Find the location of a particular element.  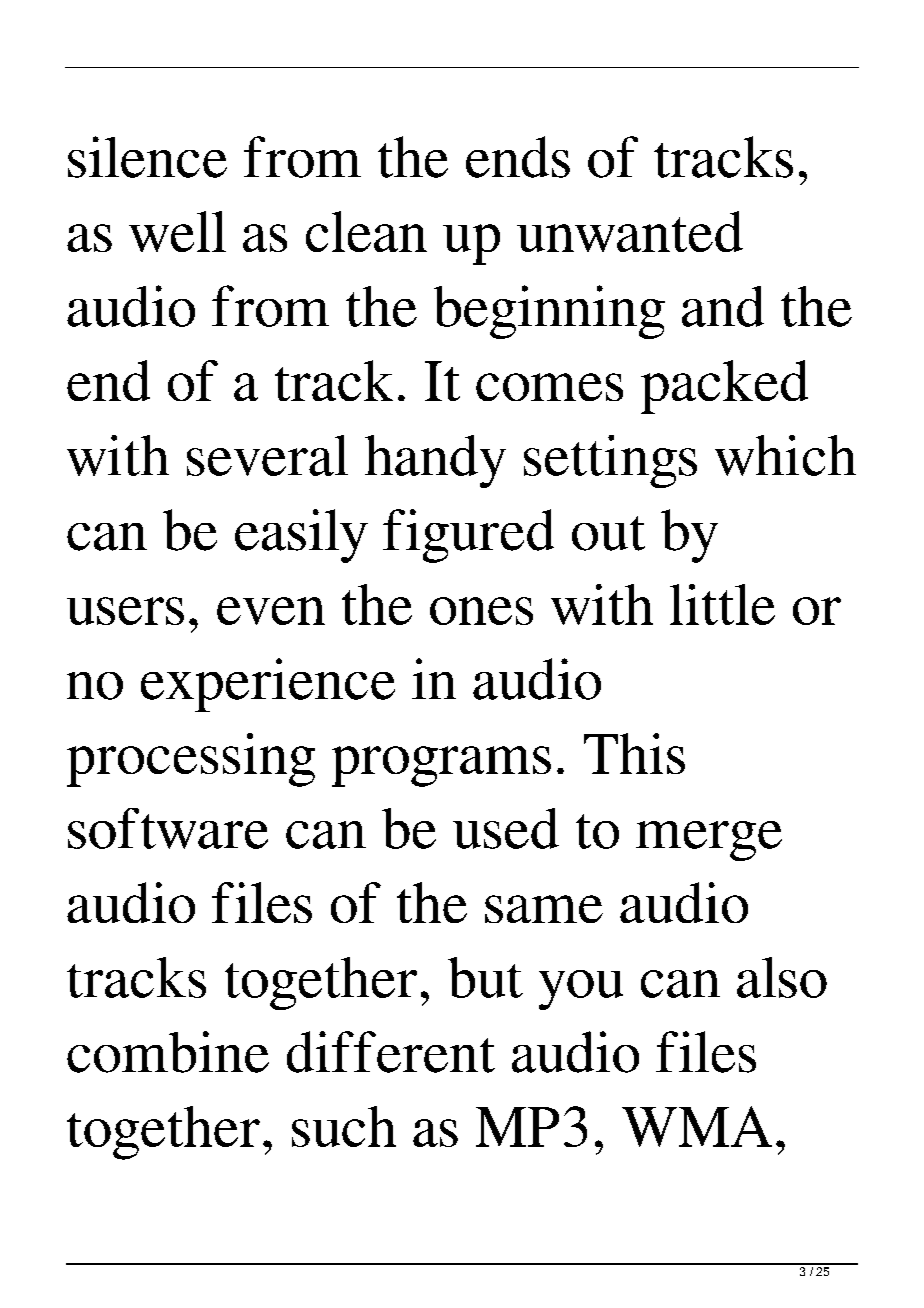

ends is located at coordinates (518, 157).
